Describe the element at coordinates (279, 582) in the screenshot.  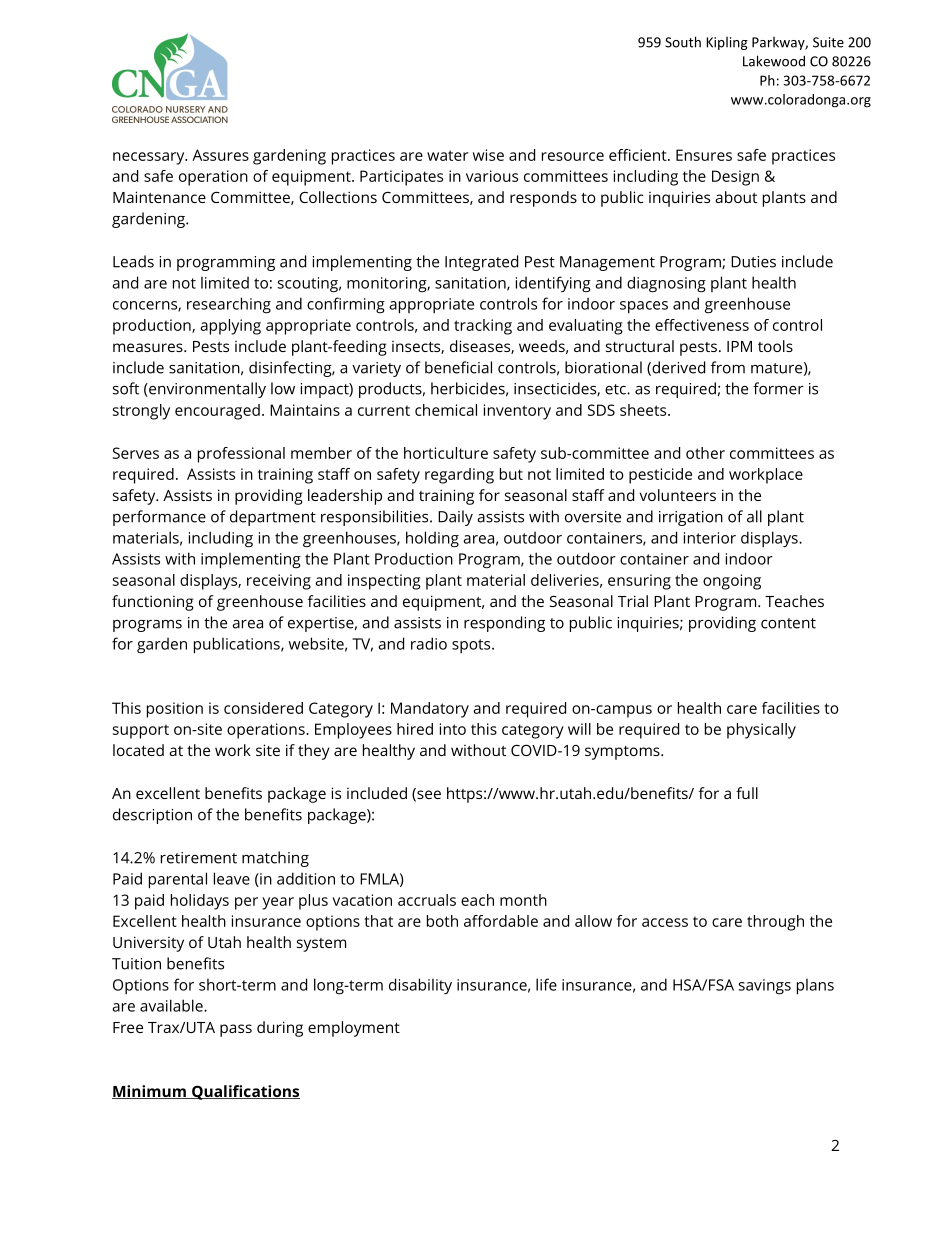
I see `receiving` at that location.
